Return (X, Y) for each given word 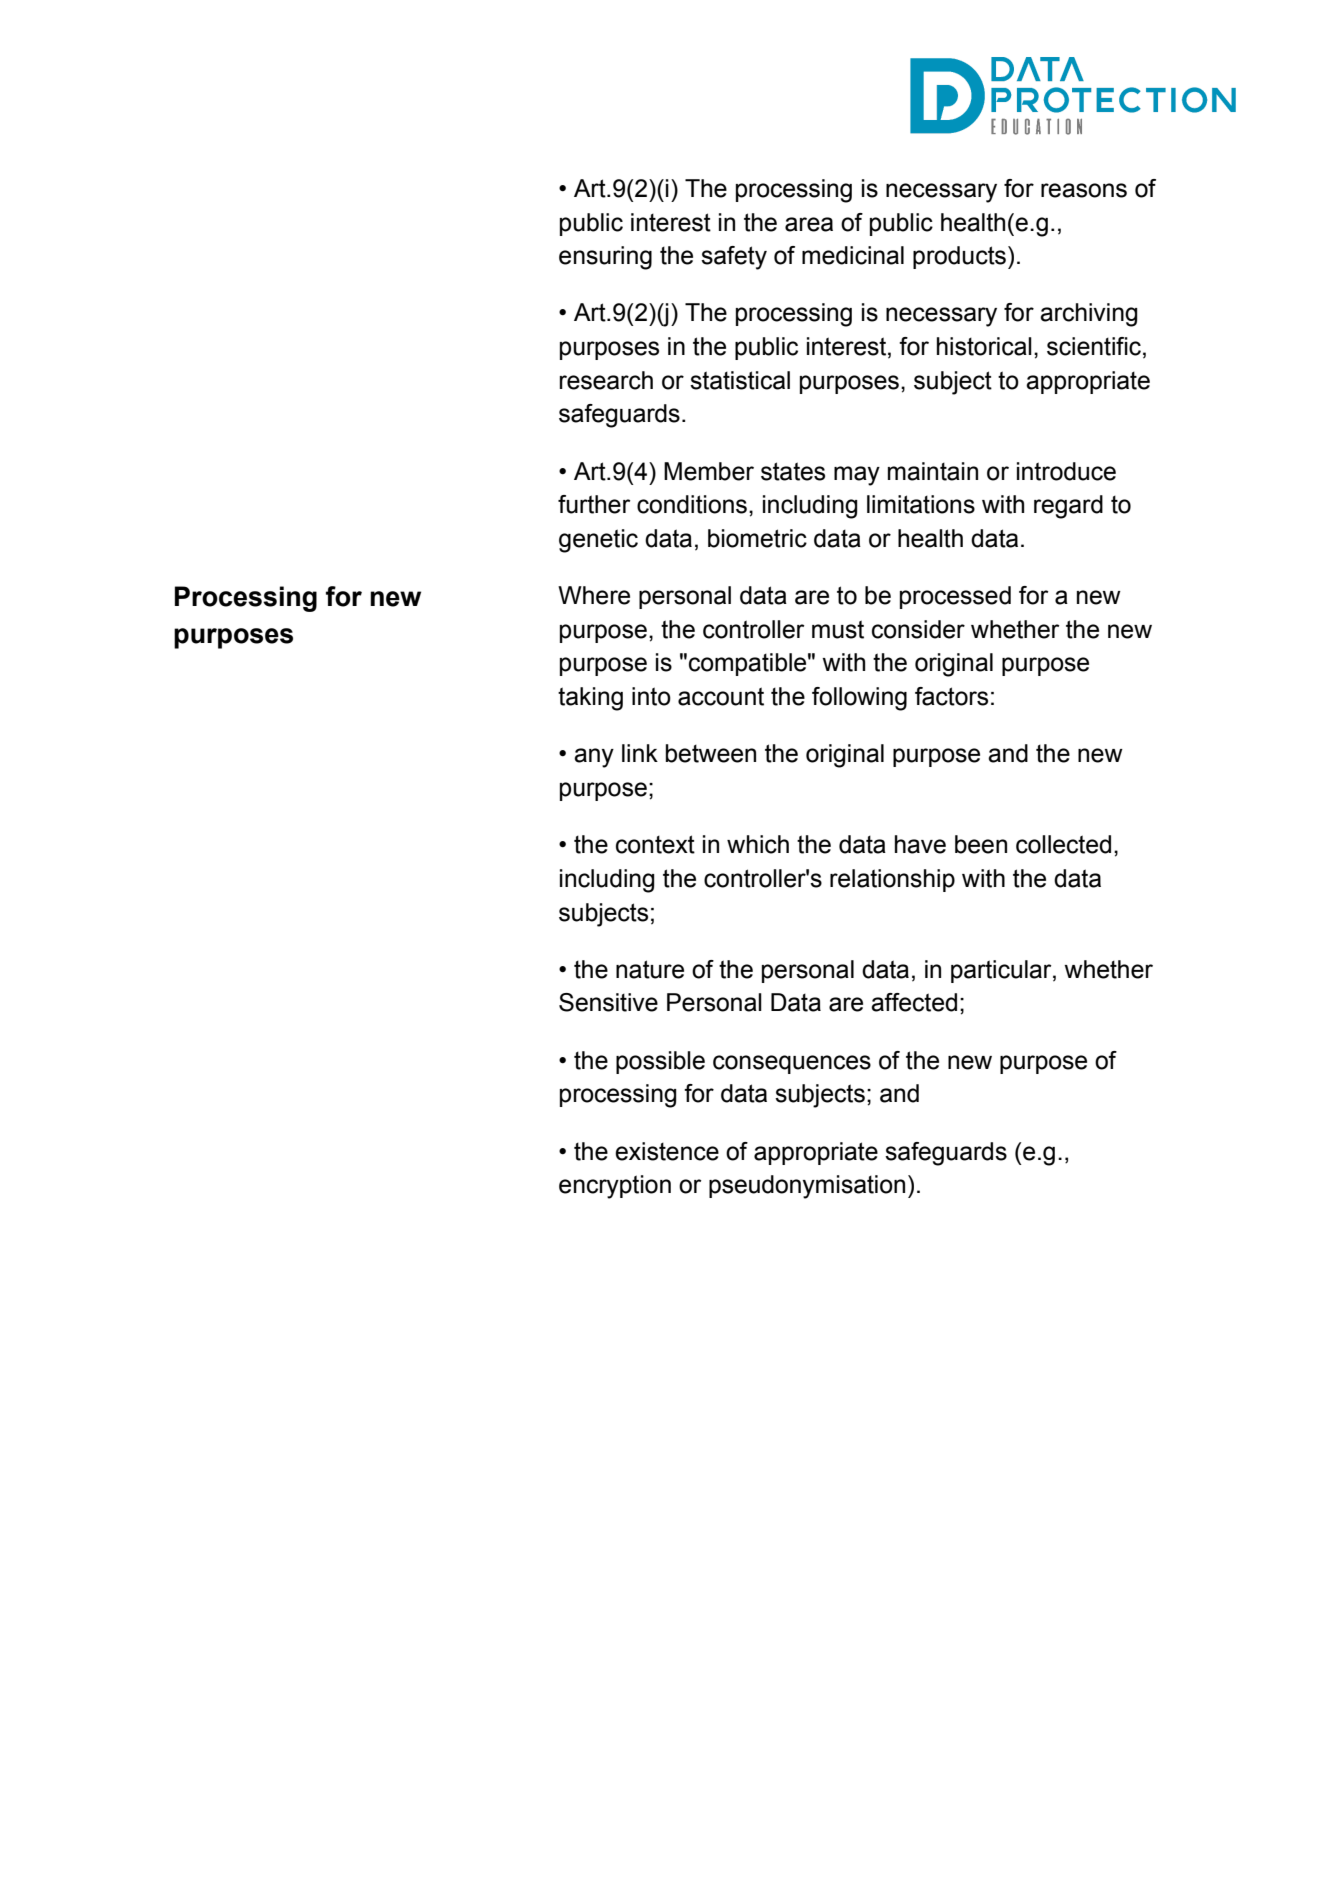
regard (1068, 507)
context (655, 844)
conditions (692, 504)
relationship (892, 880)
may (857, 476)
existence (667, 1151)
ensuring (605, 258)
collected (1063, 844)
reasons (1084, 190)
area (809, 224)
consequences (792, 1064)
